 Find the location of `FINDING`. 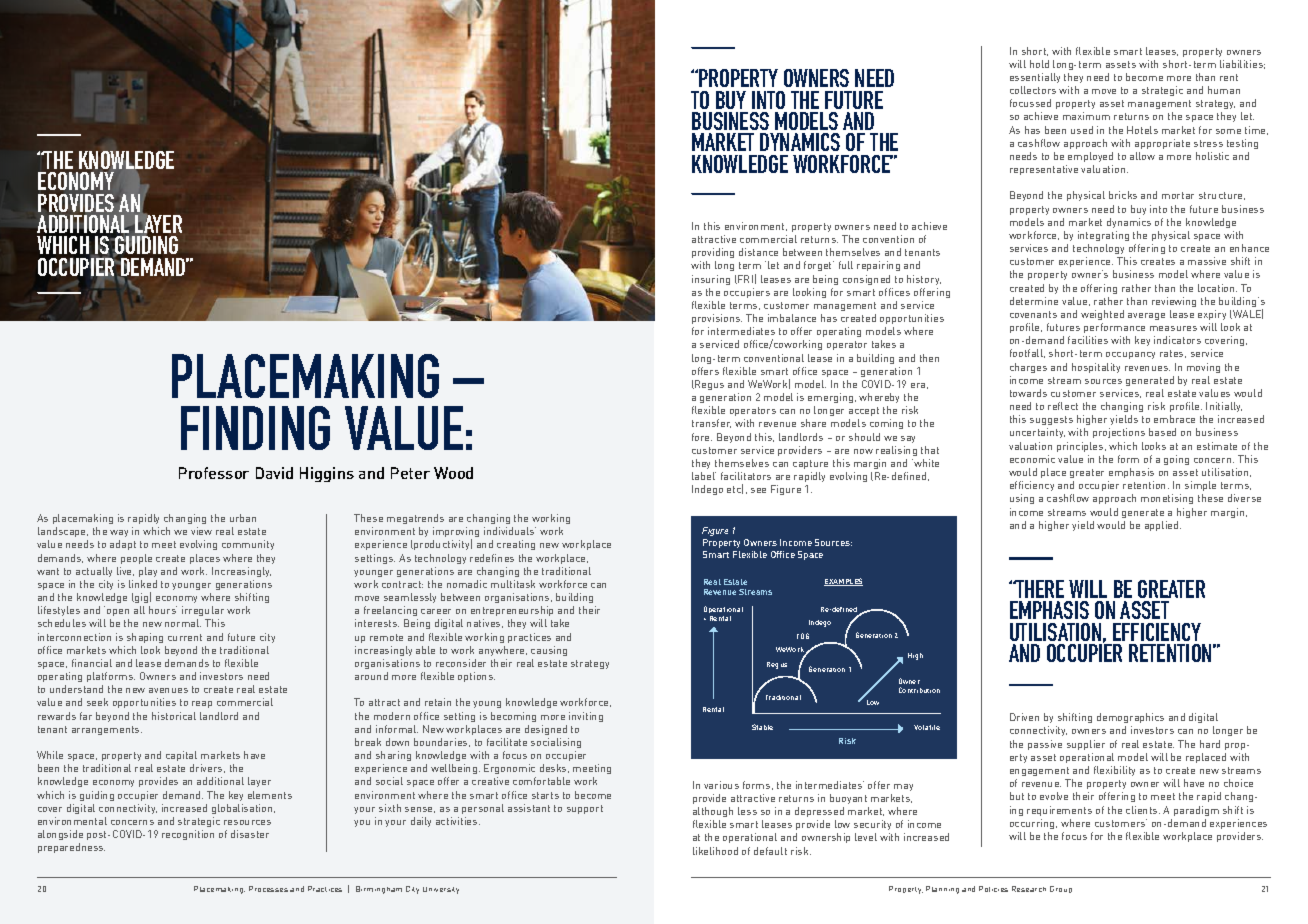

FINDING is located at coordinates (255, 428).
